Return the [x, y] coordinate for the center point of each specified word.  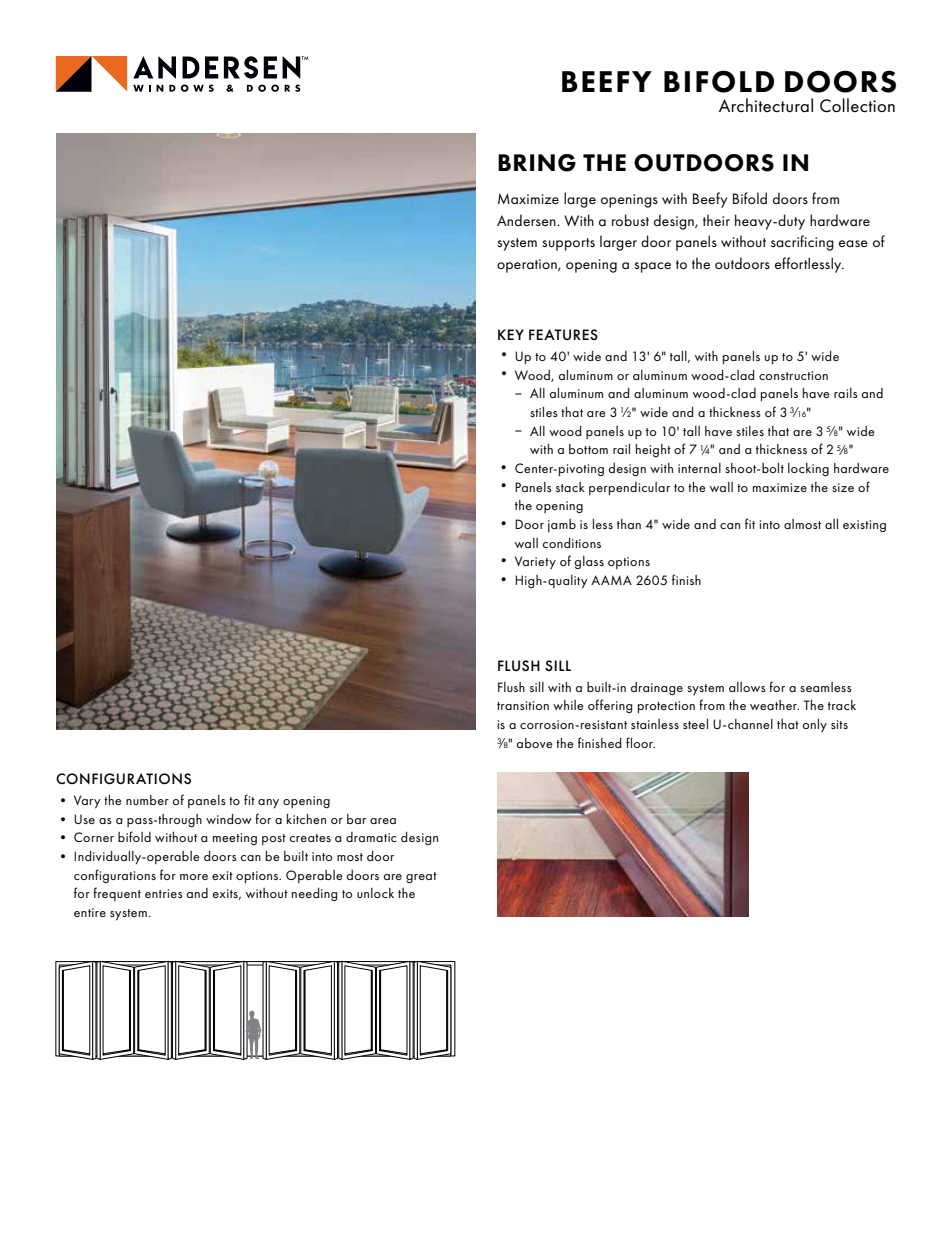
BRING [537, 163]
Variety [535, 562]
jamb [562, 525]
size [843, 487]
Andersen [527, 220]
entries [164, 893]
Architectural [766, 105]
